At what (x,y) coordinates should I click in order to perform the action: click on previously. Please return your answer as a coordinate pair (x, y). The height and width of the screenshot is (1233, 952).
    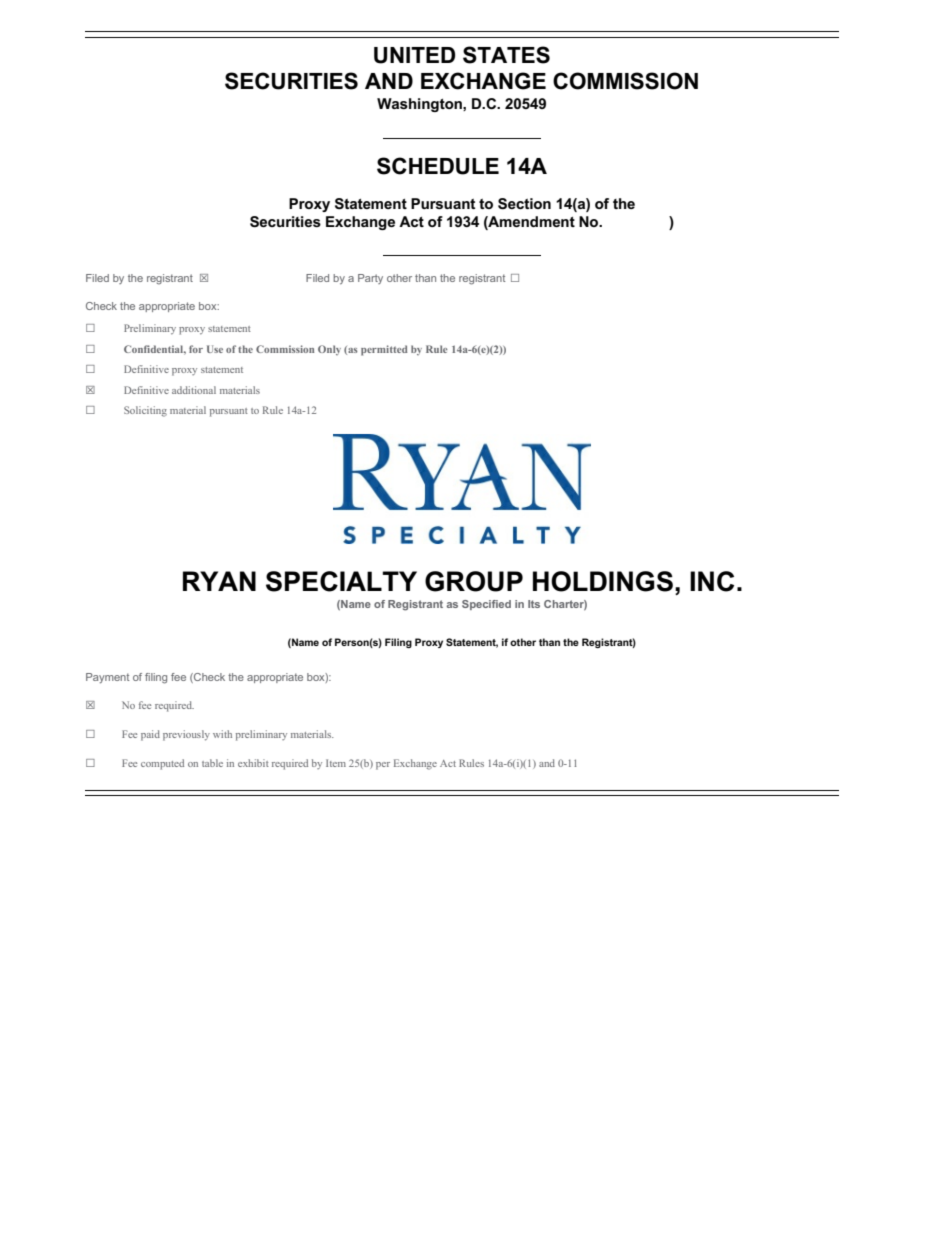
    Looking at the image, I should click on (186, 735).
